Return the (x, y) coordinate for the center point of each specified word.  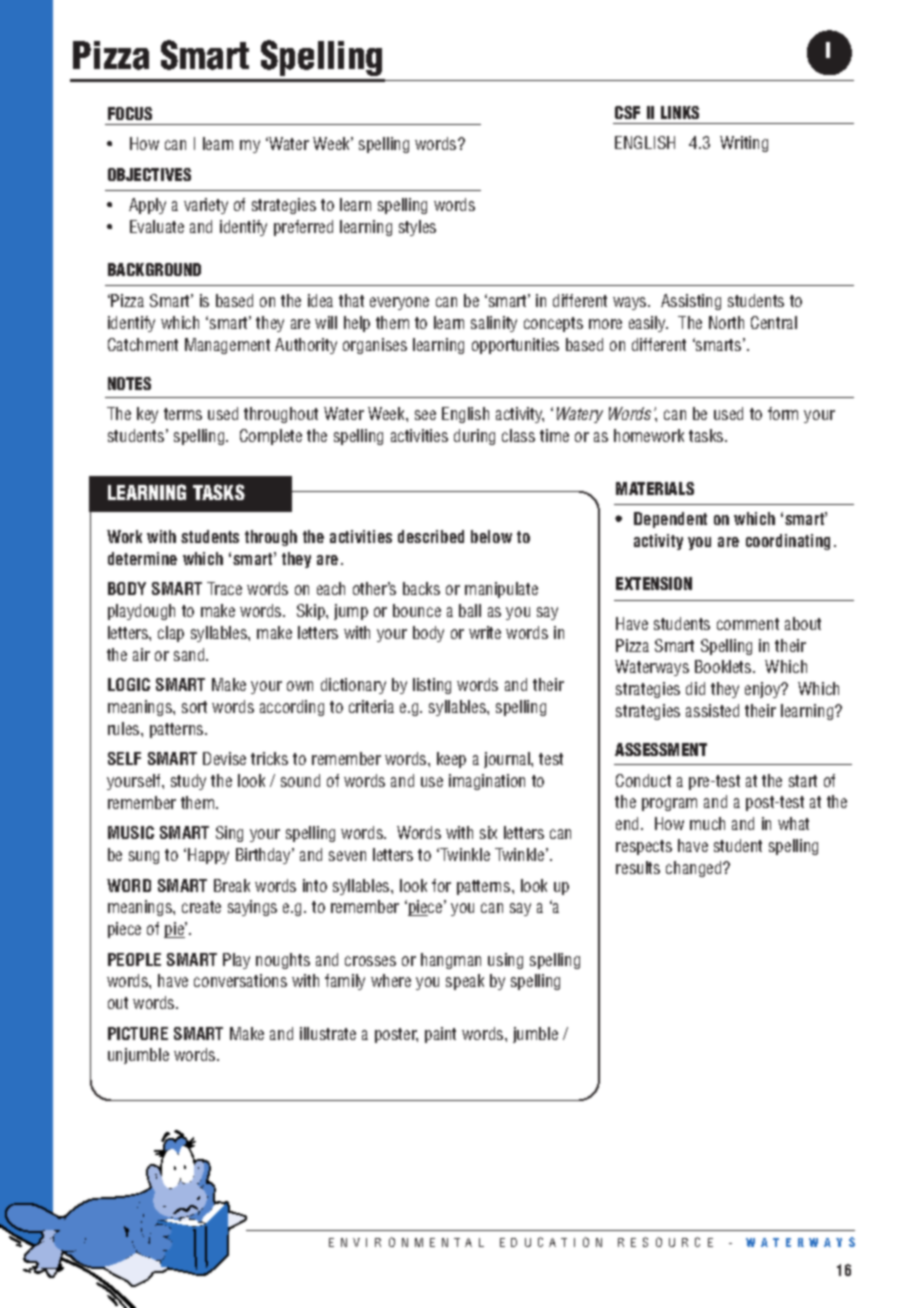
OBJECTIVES (149, 174)
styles (417, 228)
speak (465, 982)
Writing (744, 144)
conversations (240, 980)
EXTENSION (654, 583)
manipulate (501, 590)
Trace (224, 588)
